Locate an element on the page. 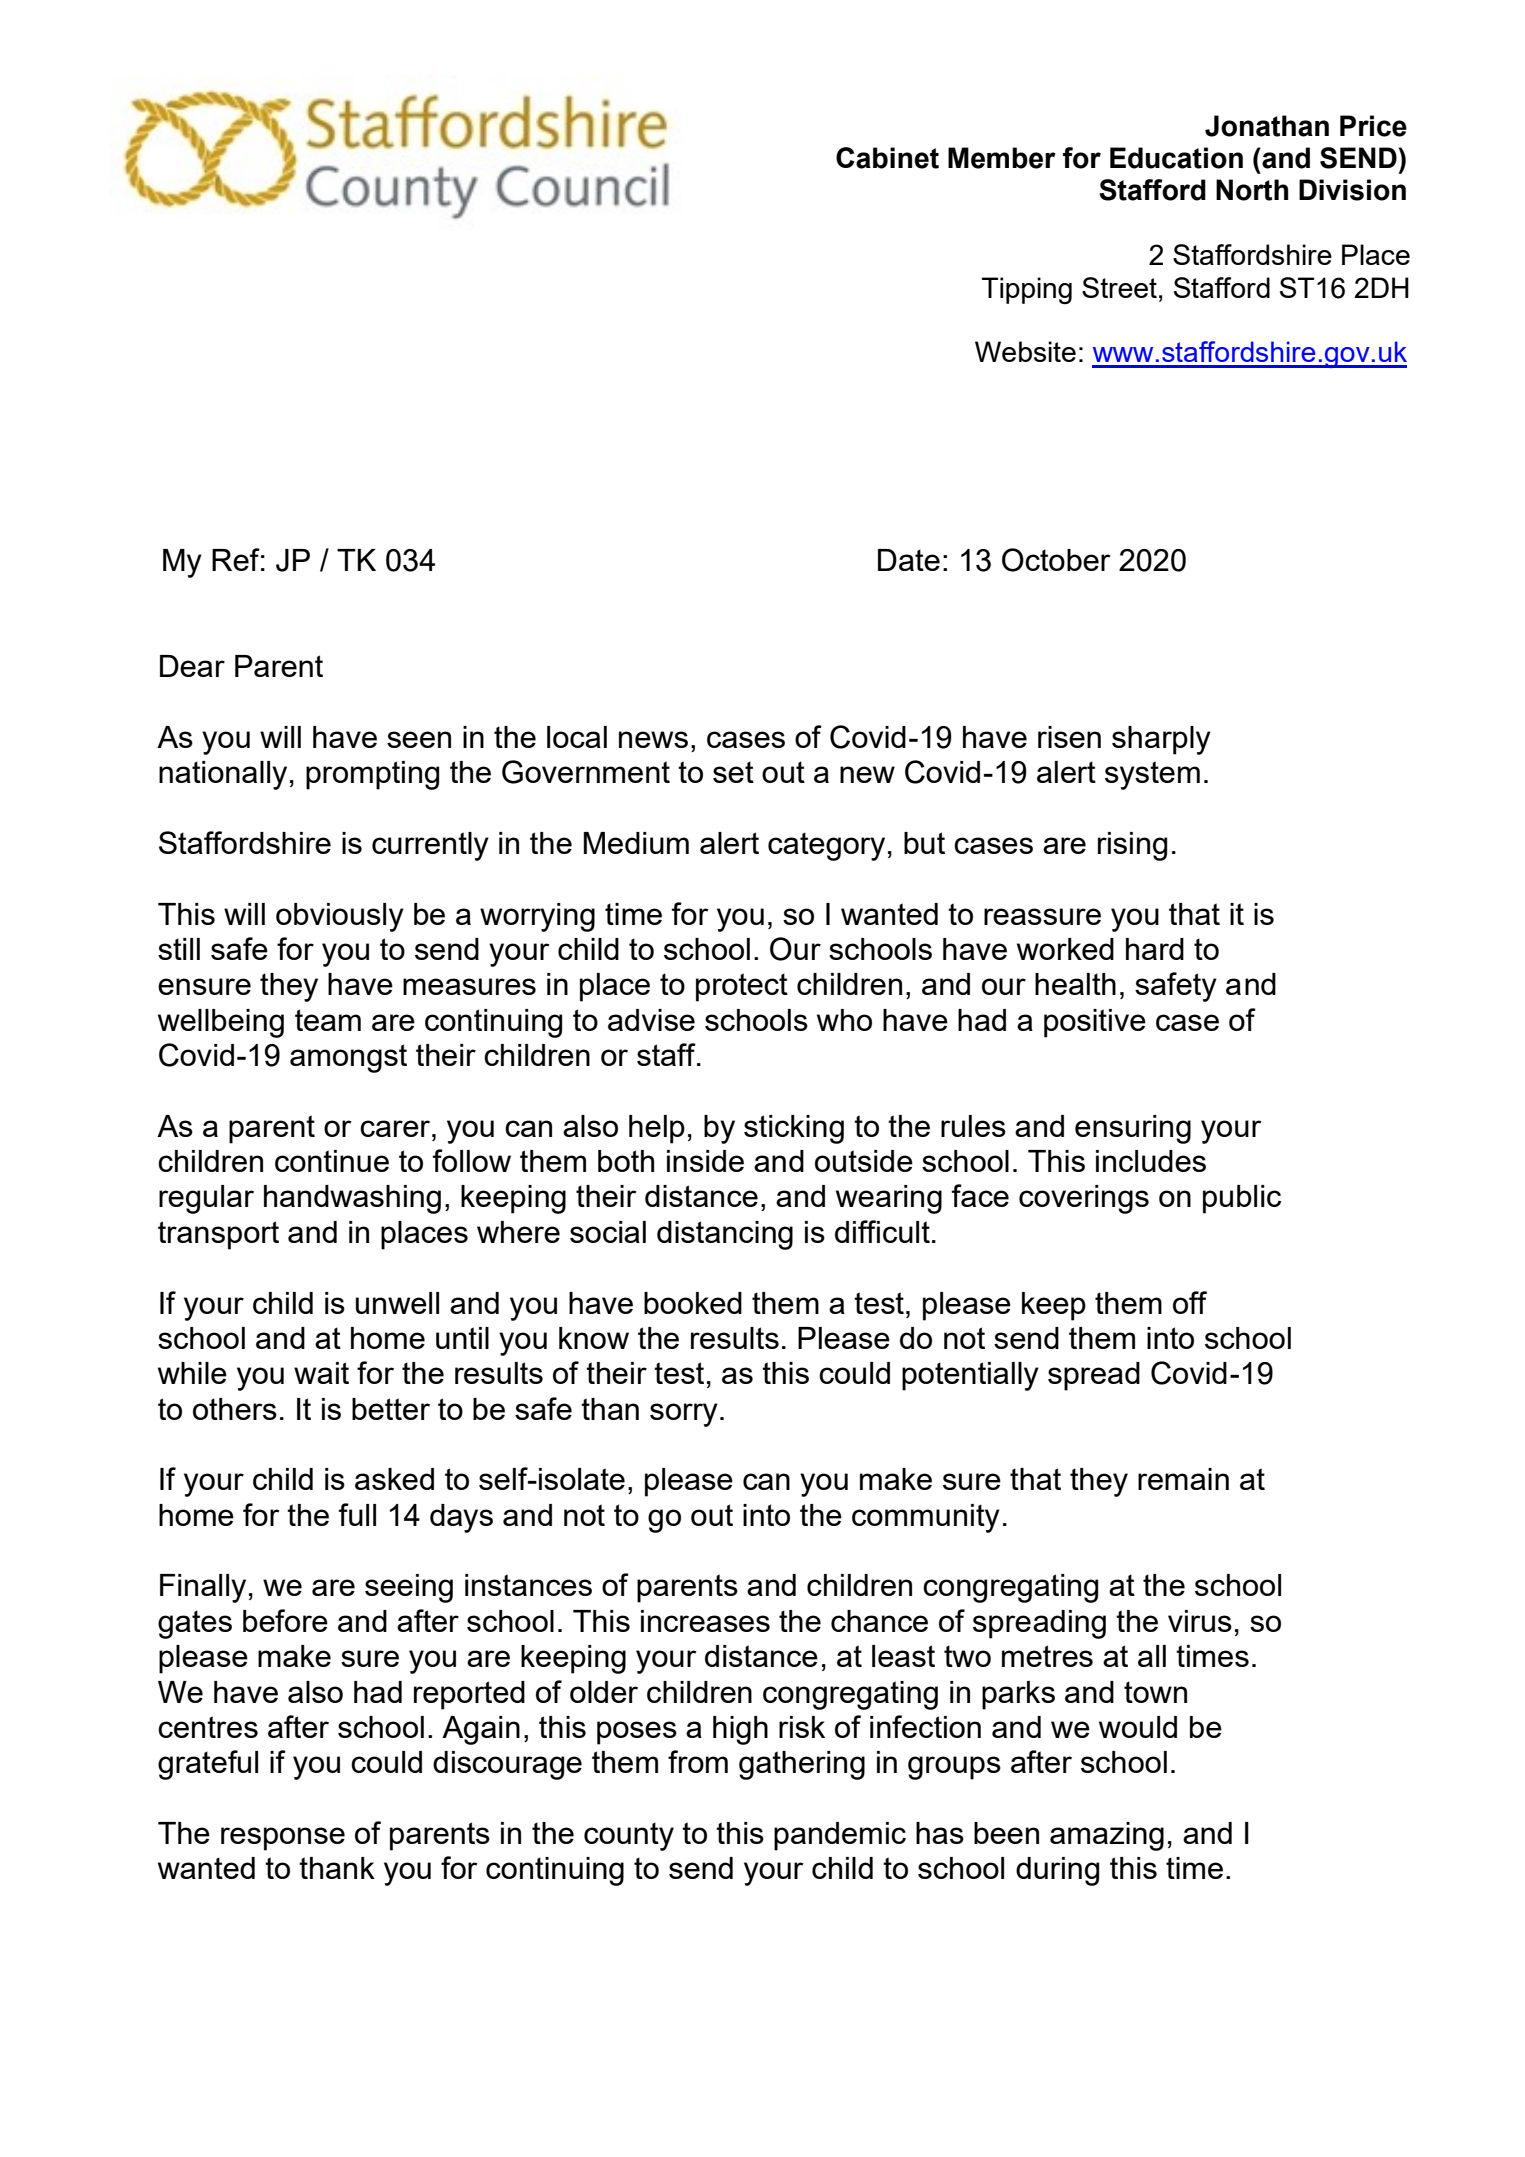 The width and height of the page is (1525, 2157). pandemic is located at coordinates (840, 1836).
